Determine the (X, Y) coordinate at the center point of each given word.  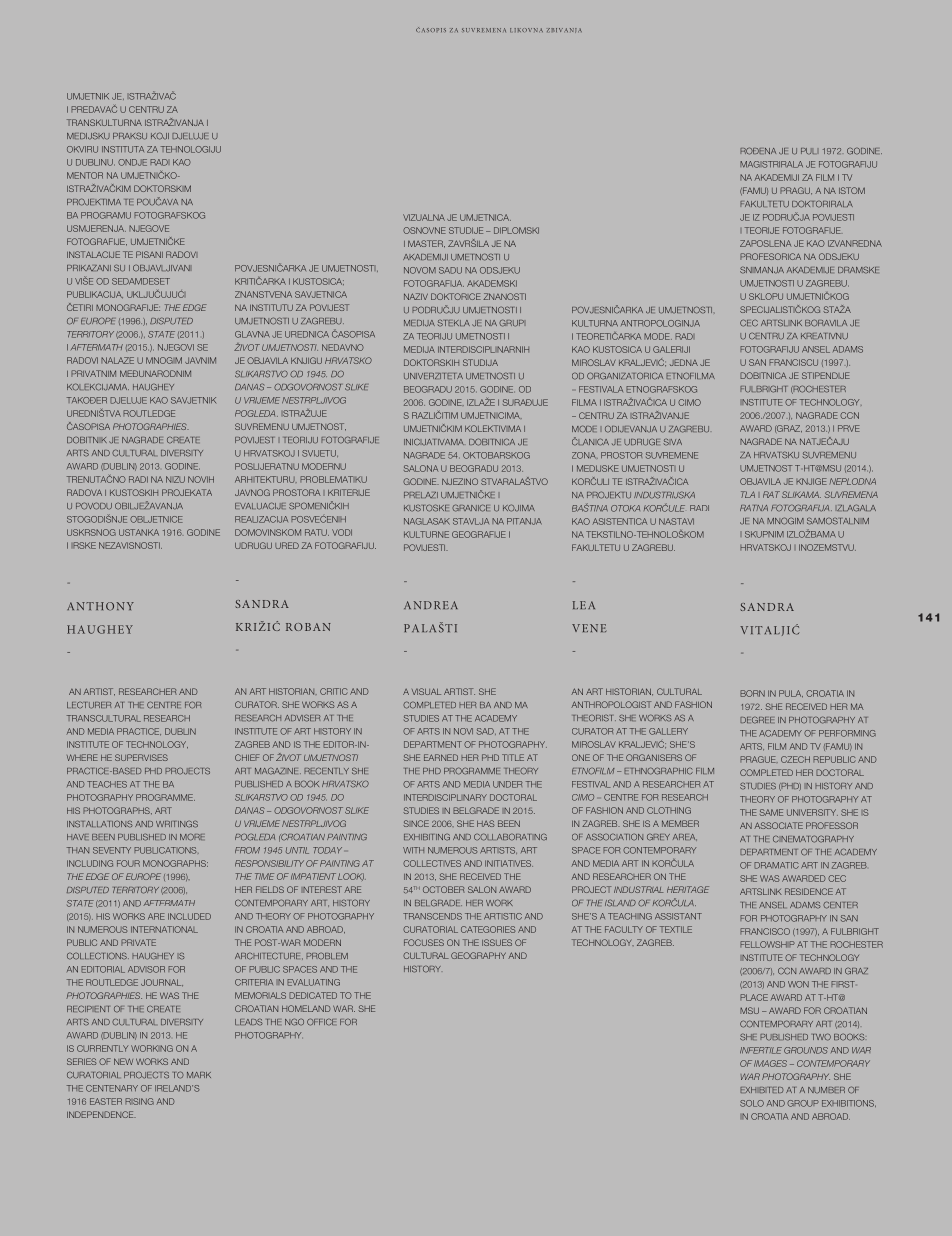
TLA (748, 494)
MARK (199, 1075)
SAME (771, 812)
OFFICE (321, 1022)
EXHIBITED (761, 1090)
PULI (810, 151)
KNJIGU (306, 360)
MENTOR (85, 175)
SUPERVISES (141, 757)
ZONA (585, 455)
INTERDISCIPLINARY (445, 797)
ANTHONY (100, 606)
